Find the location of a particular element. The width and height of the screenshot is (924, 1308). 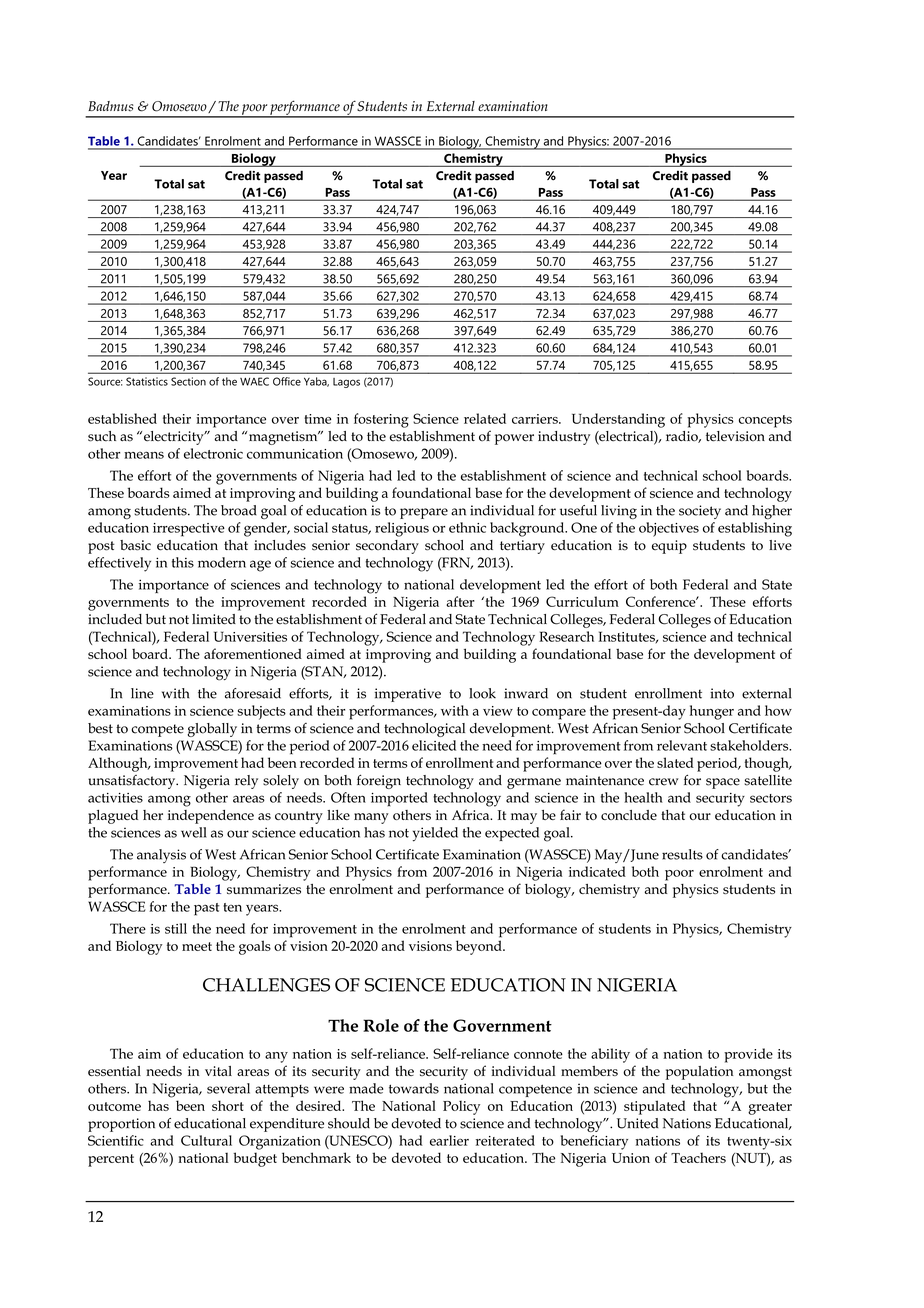

related is located at coordinates (485, 418).
